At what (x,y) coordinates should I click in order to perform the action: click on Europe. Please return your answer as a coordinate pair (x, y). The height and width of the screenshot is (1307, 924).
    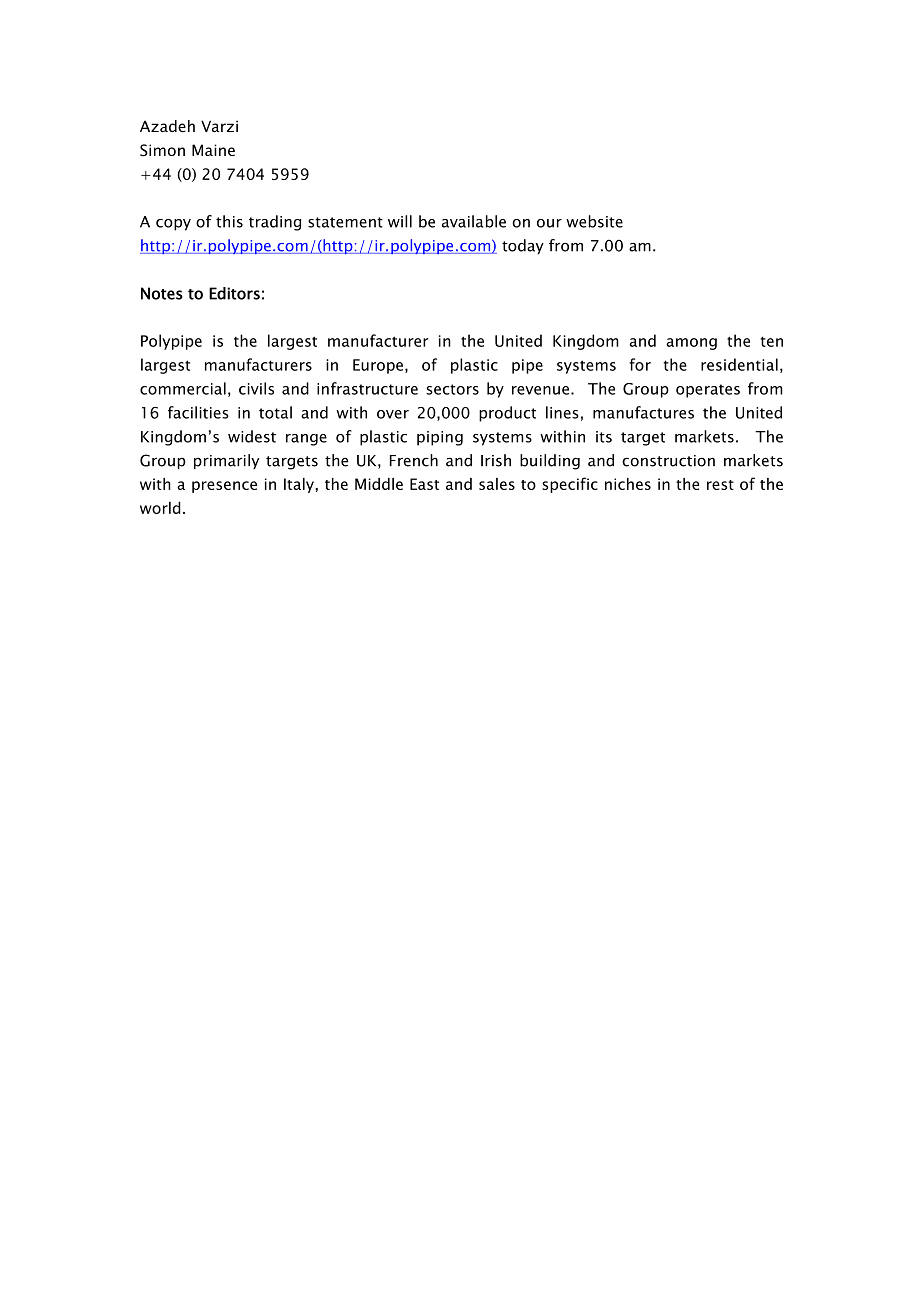
    Looking at the image, I should click on (378, 366).
